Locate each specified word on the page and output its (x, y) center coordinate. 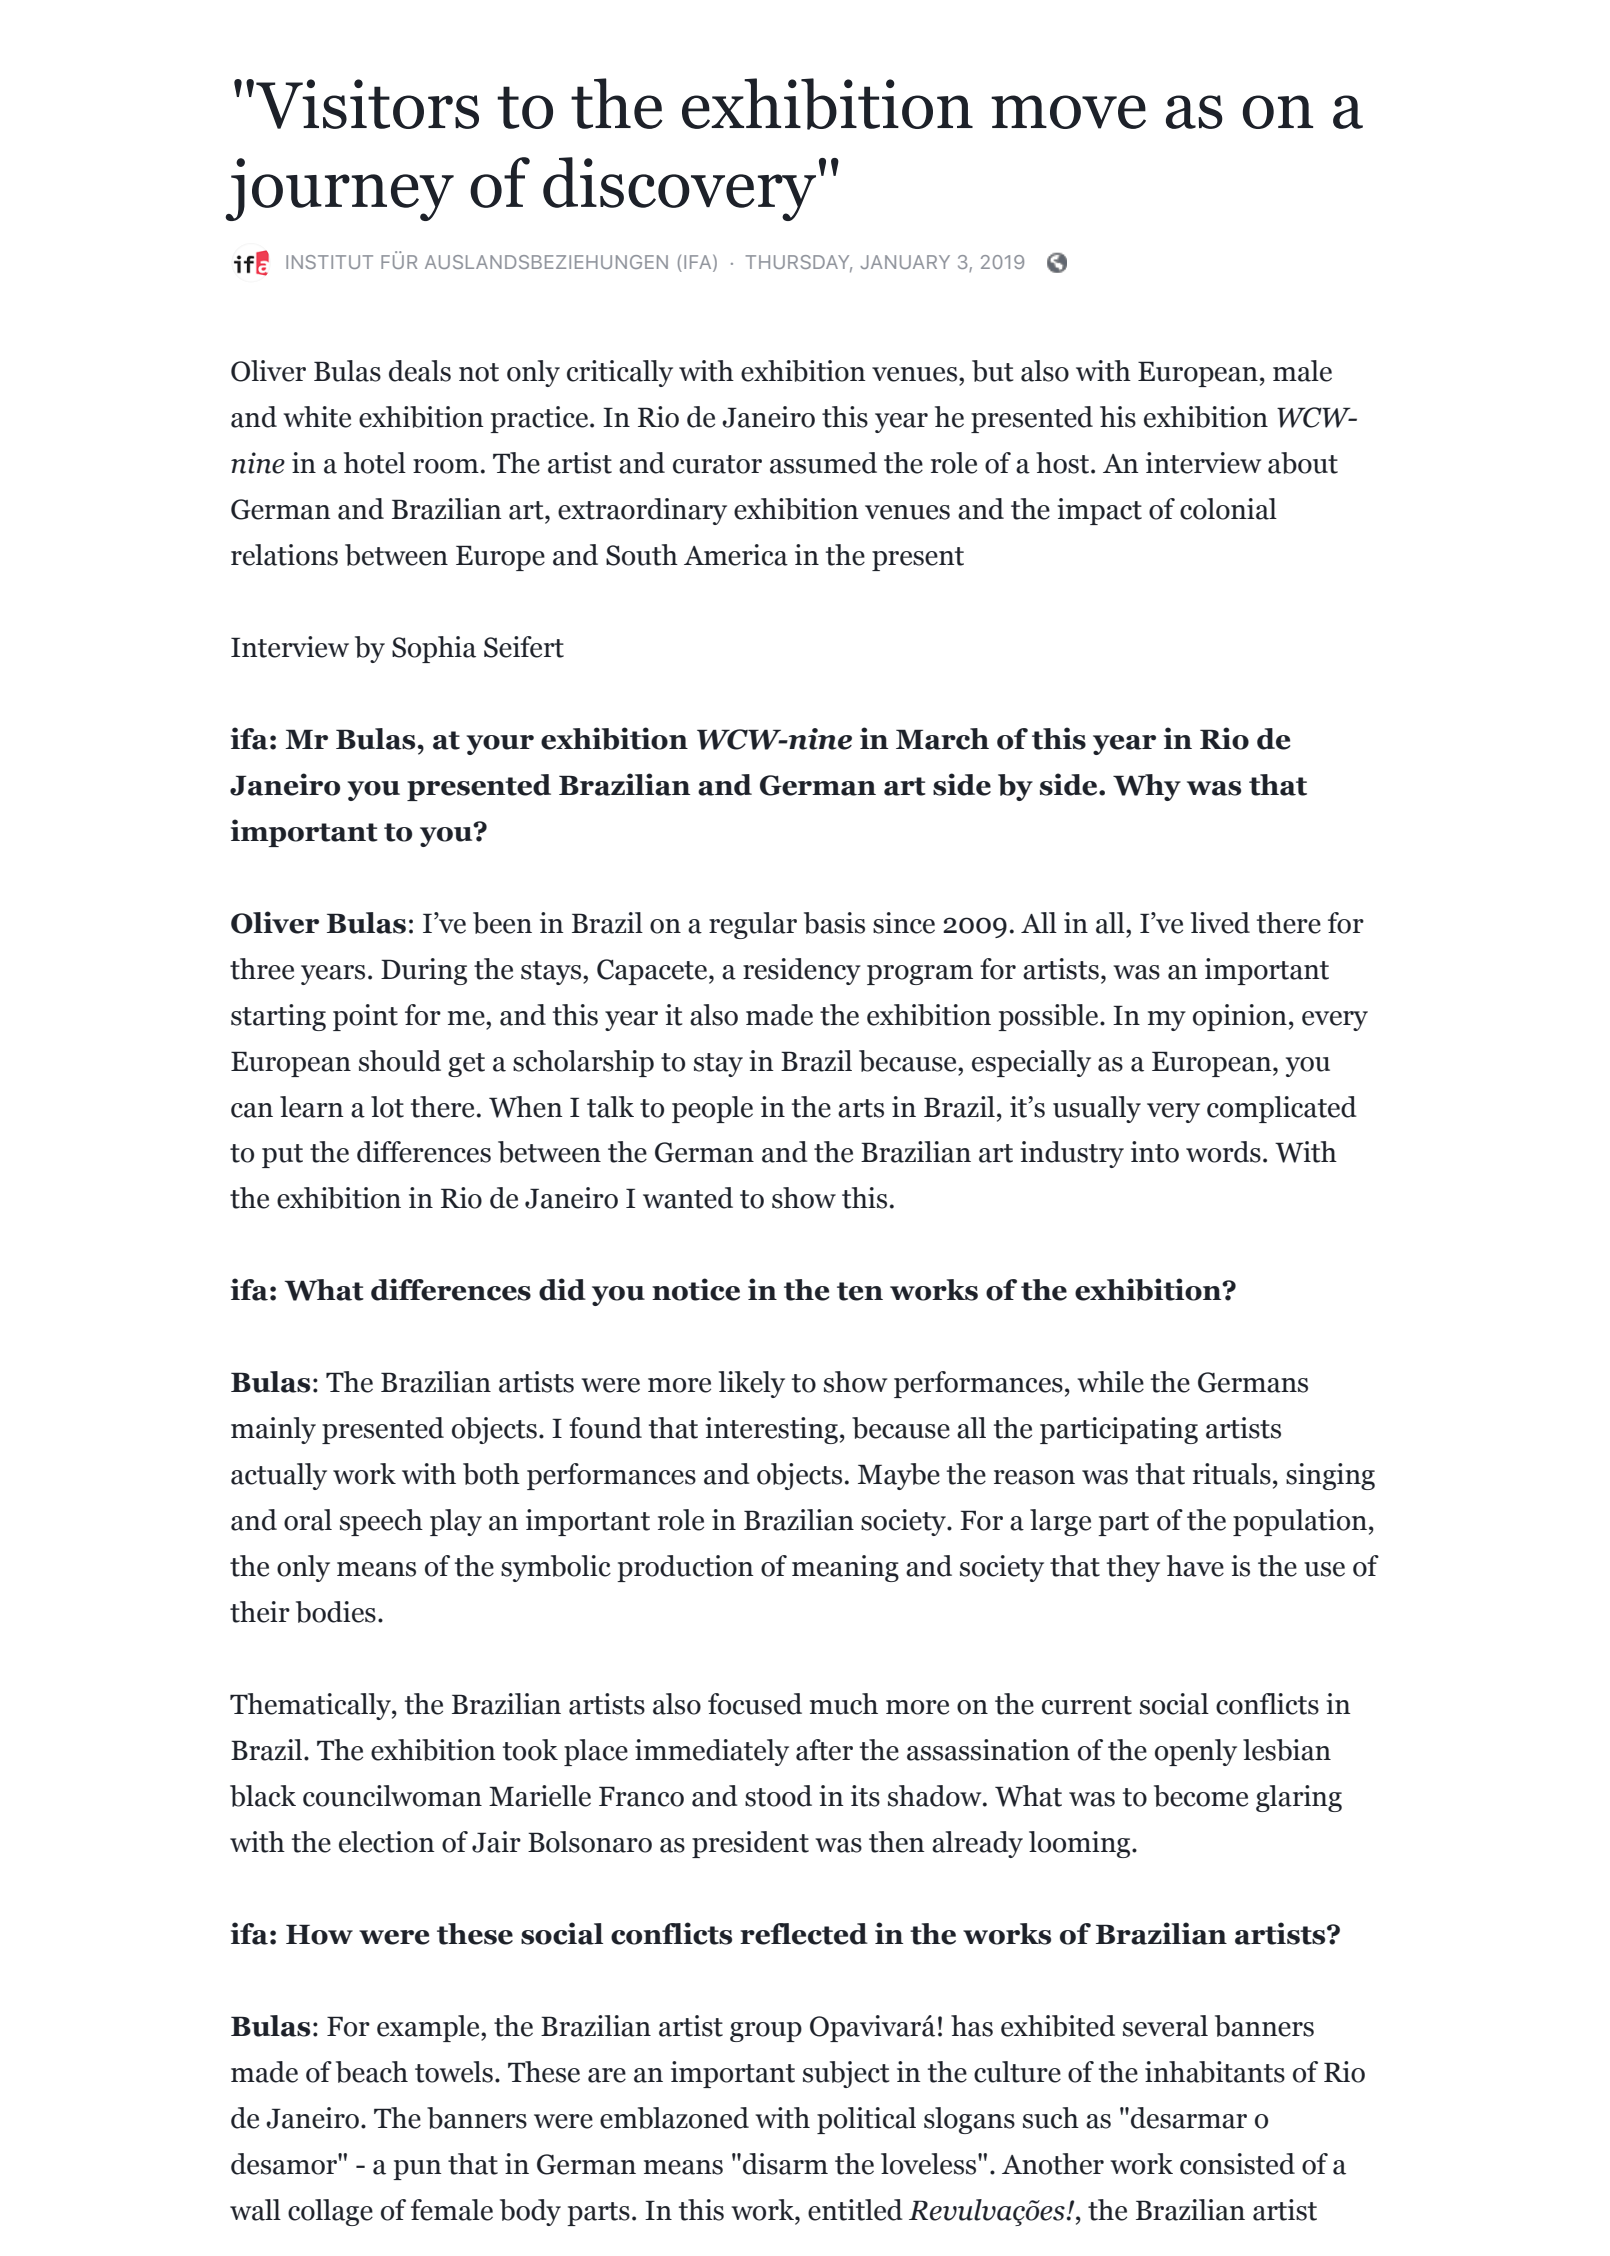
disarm (785, 2164)
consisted (1237, 2164)
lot (387, 1107)
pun (417, 2170)
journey (339, 189)
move (1068, 112)
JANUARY (905, 262)
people (712, 1109)
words (1223, 1152)
